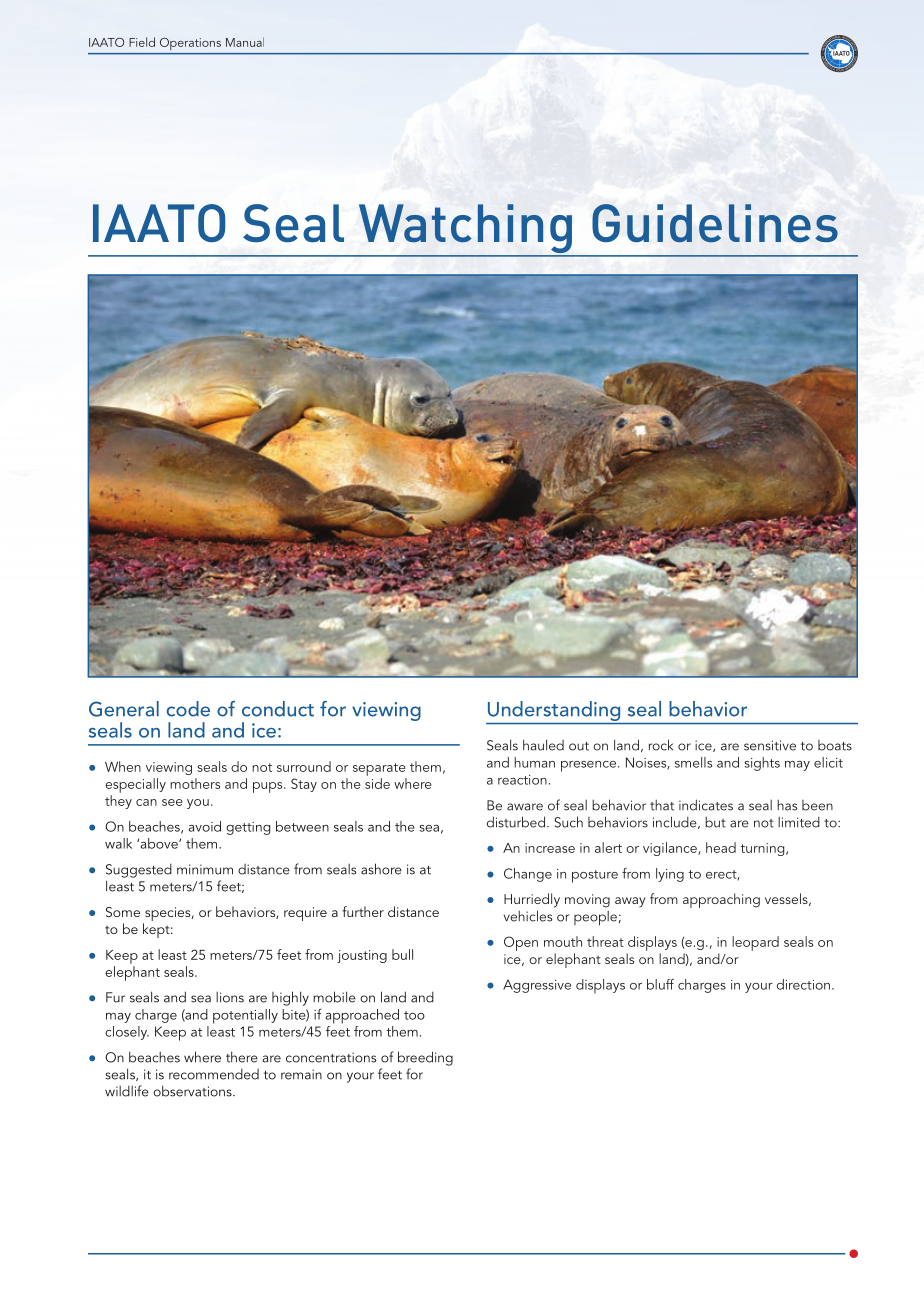 Image resolution: width=924 pixels, height=1308 pixels. I want to click on Manual, so click(245, 42).
